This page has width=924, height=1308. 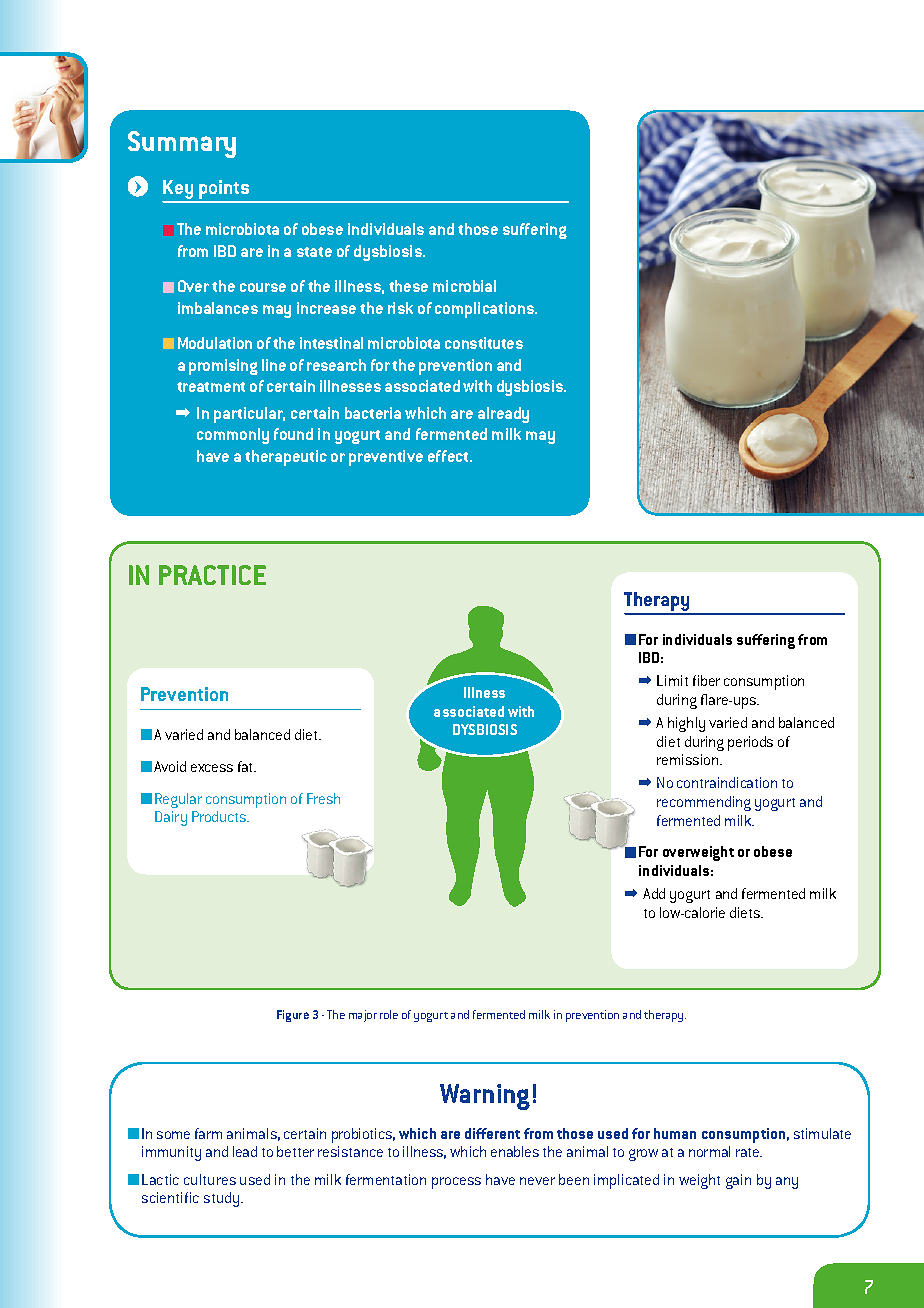 What do you see at coordinates (515, 1151) in the page?
I see `enables` at bounding box center [515, 1151].
